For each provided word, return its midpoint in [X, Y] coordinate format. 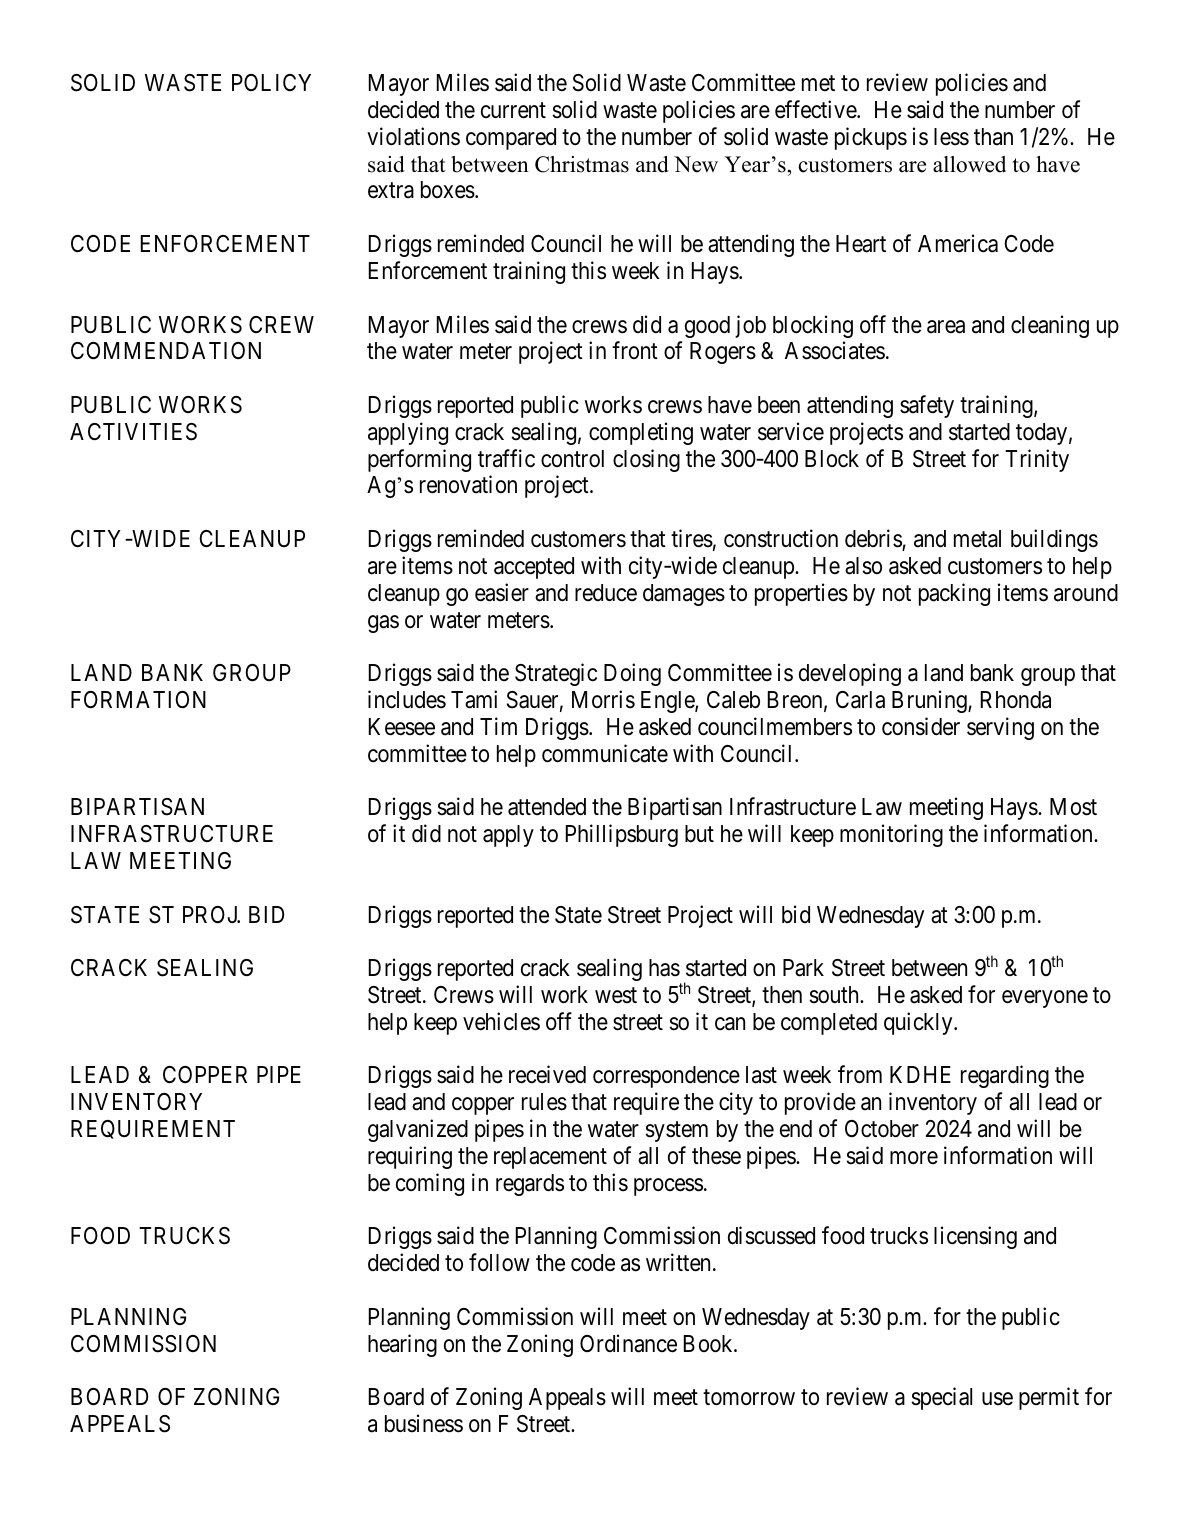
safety [927, 406]
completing [641, 433]
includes [407, 699]
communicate [605, 753]
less [951, 137]
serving [1000, 728]
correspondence [666, 1077]
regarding [1005, 1077]
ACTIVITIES [133, 432]
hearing [402, 1345]
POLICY [271, 82]
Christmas [582, 164]
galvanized [418, 1130]
